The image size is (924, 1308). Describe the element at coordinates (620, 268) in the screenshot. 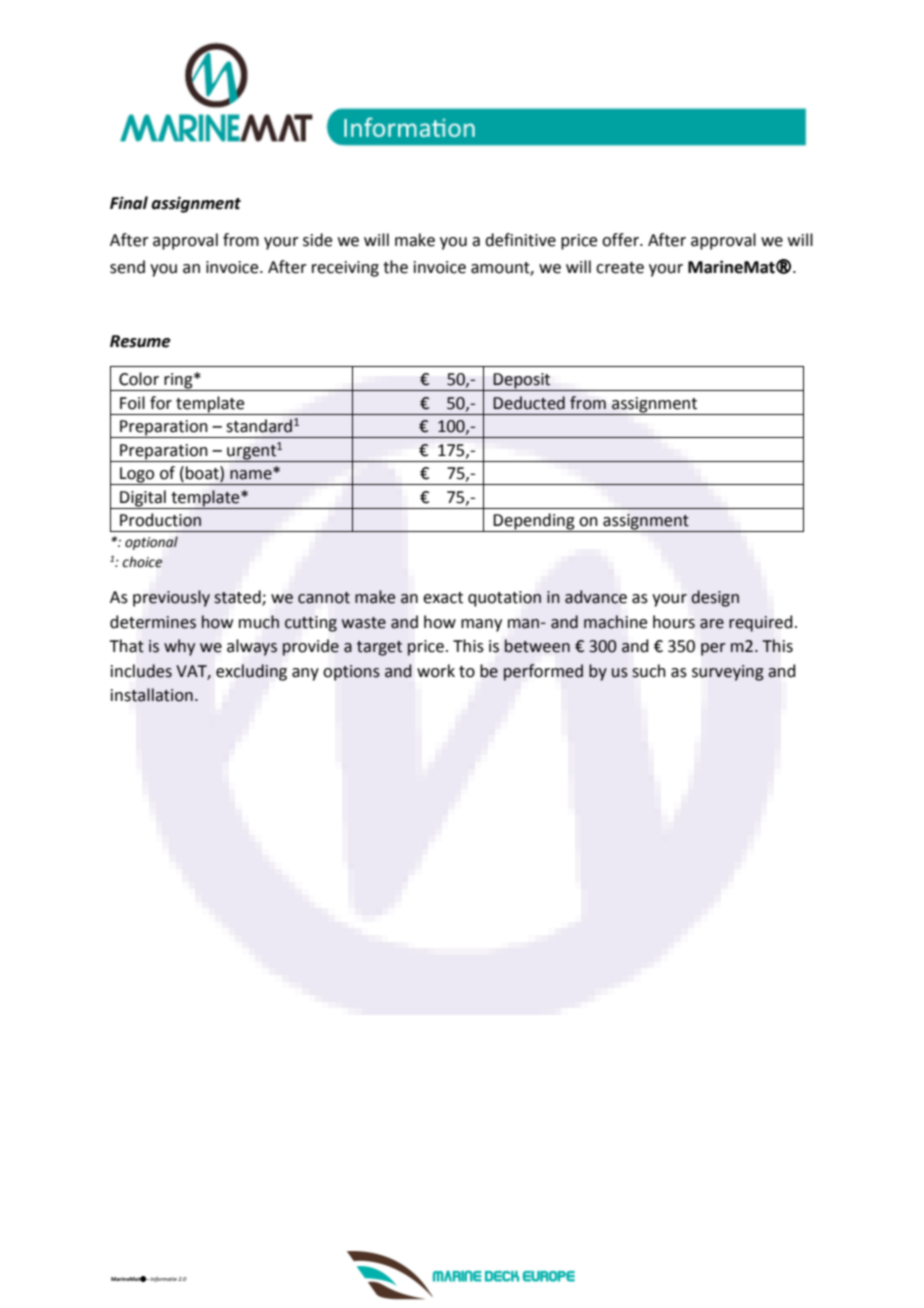

I see `create` at that location.
